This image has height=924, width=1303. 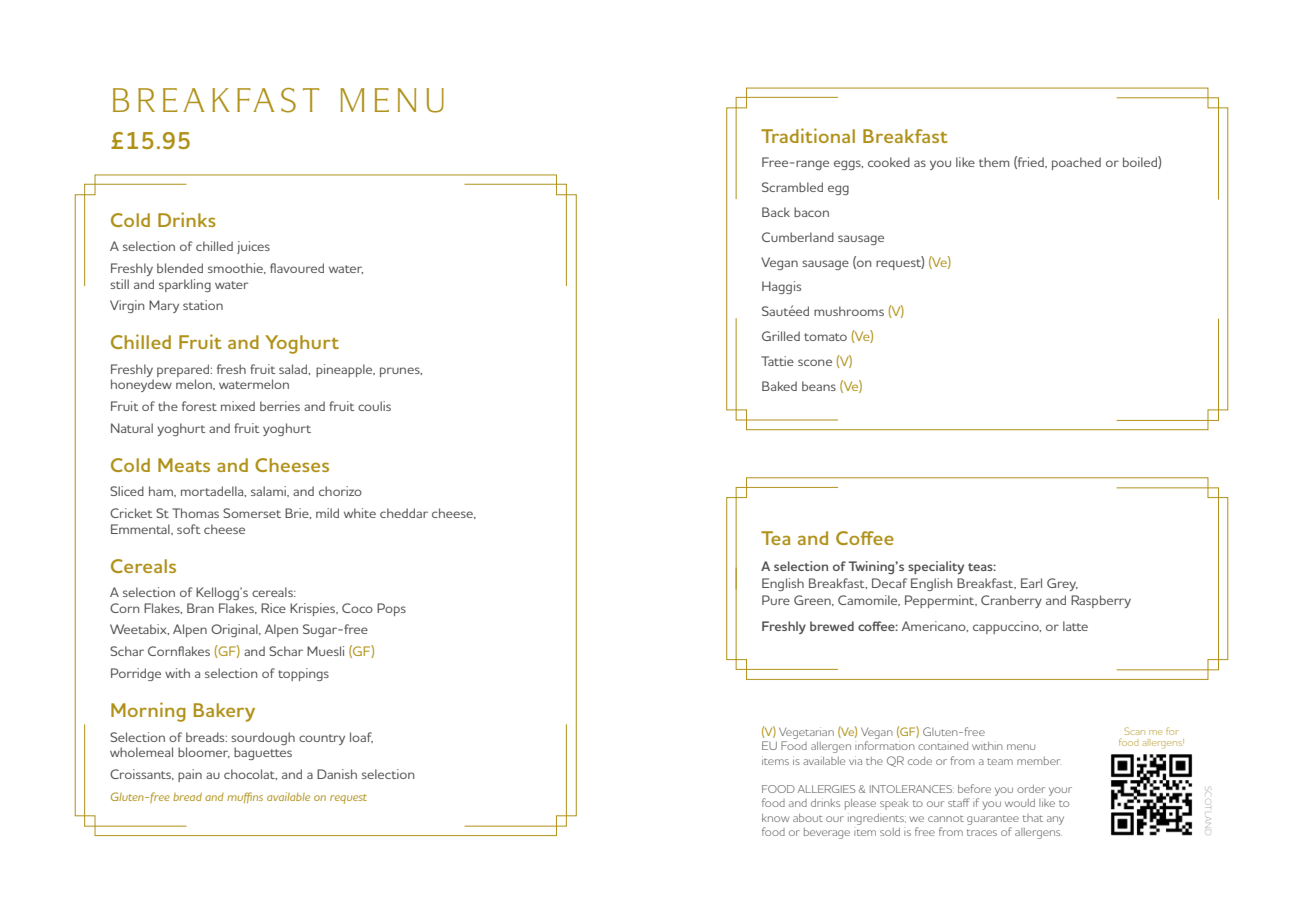 I want to click on juices, so click(x=253, y=247).
